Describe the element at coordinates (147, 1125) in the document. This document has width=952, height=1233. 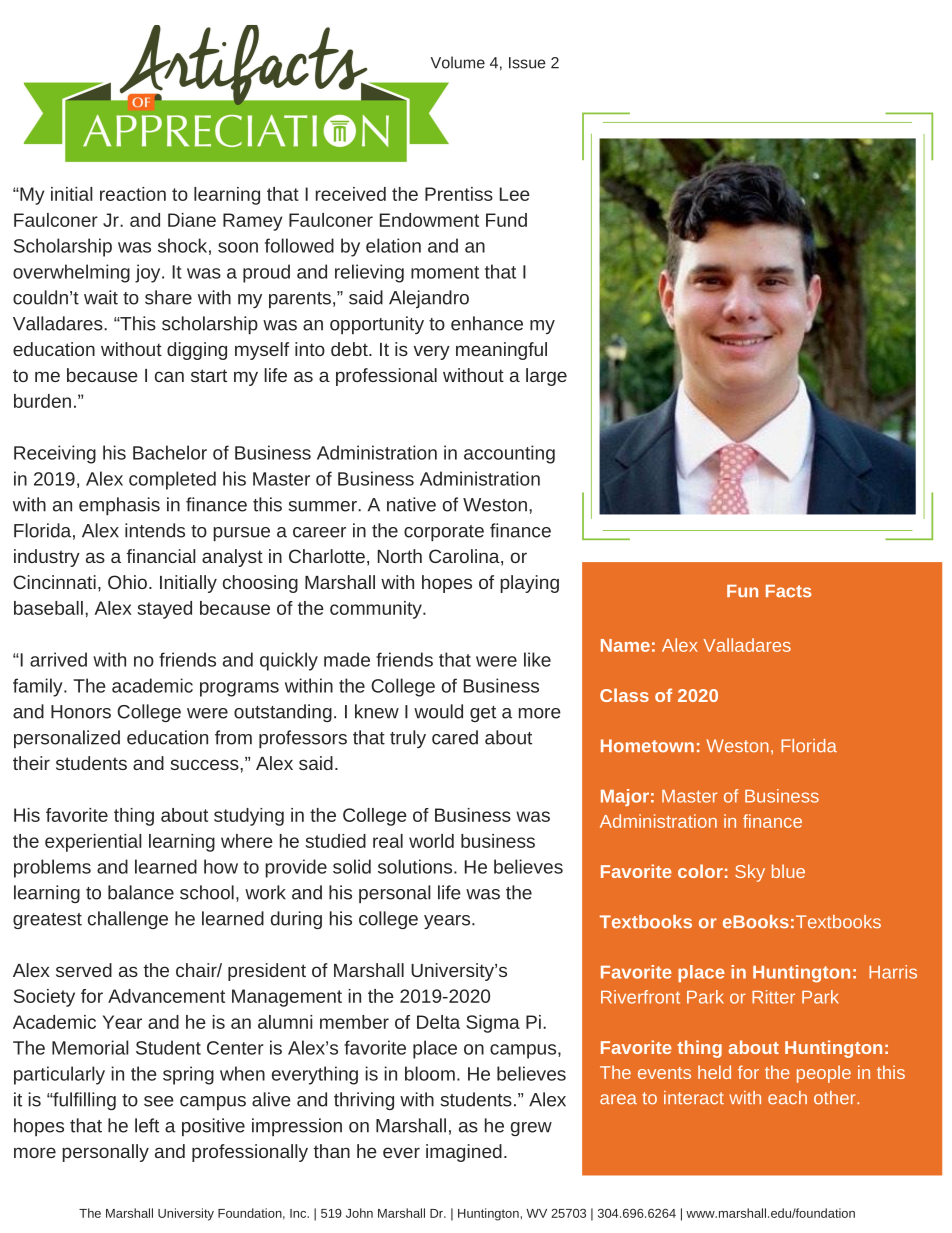
I see `left` at that location.
